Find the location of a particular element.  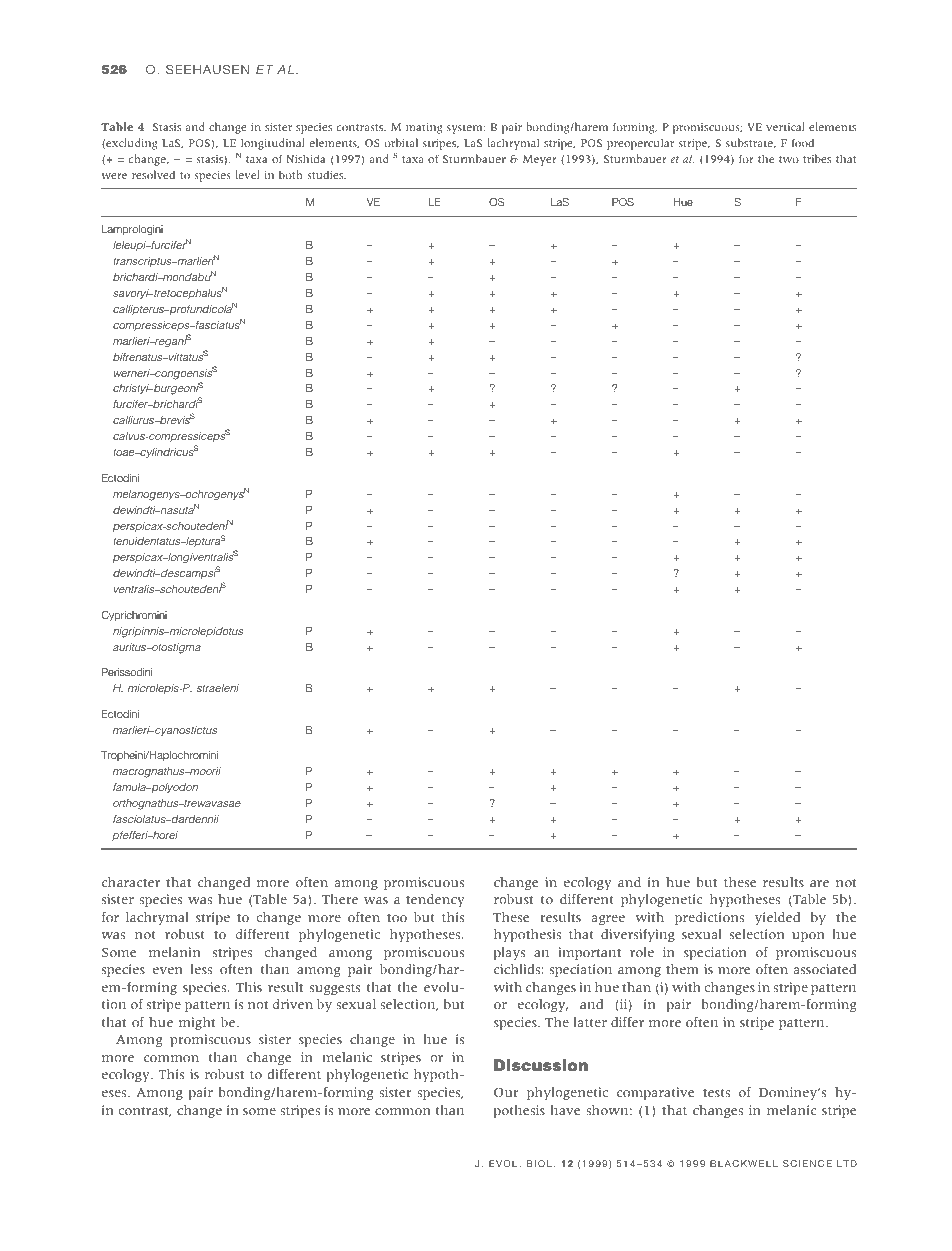

might is located at coordinates (197, 1023).
